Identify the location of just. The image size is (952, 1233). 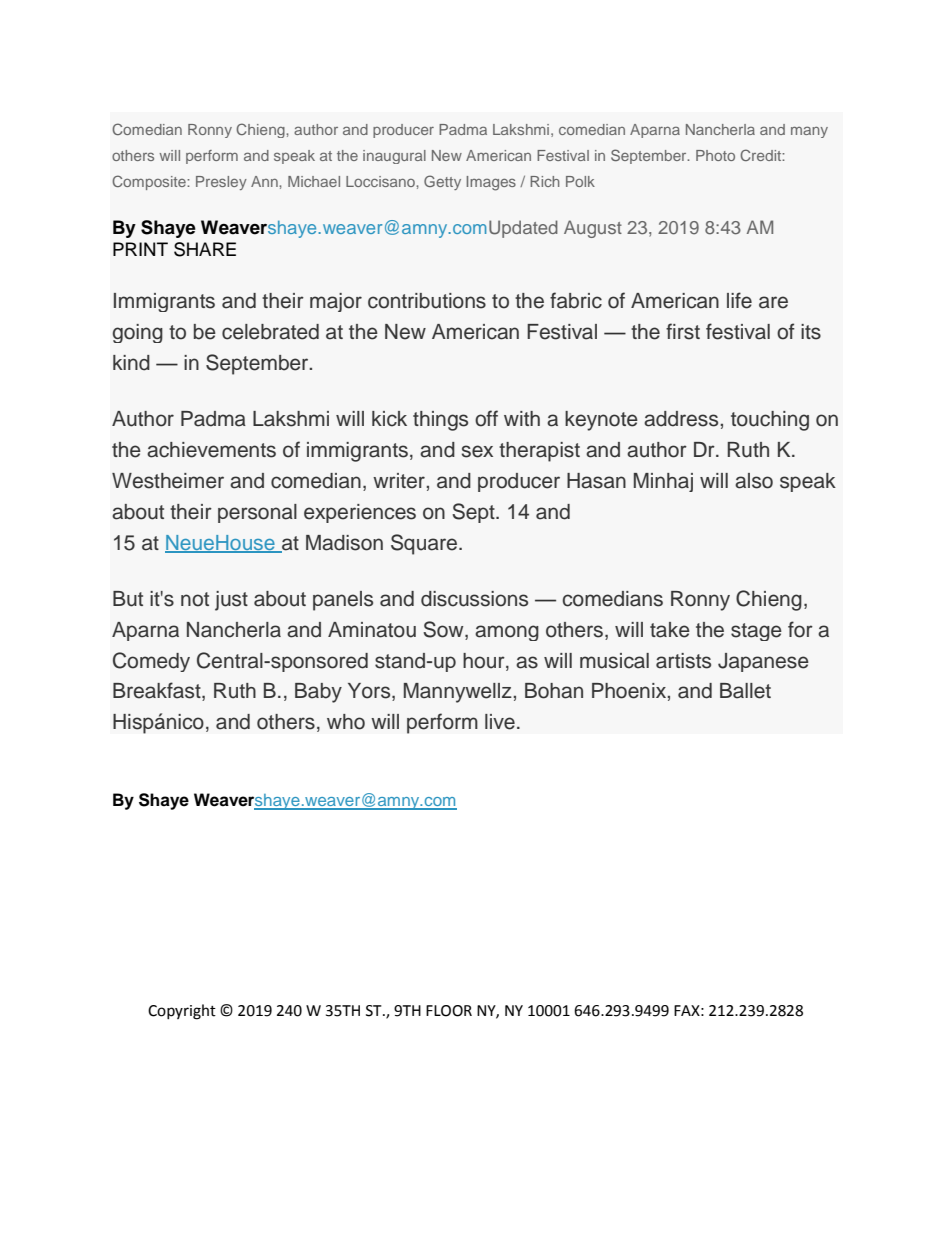
(231, 601).
